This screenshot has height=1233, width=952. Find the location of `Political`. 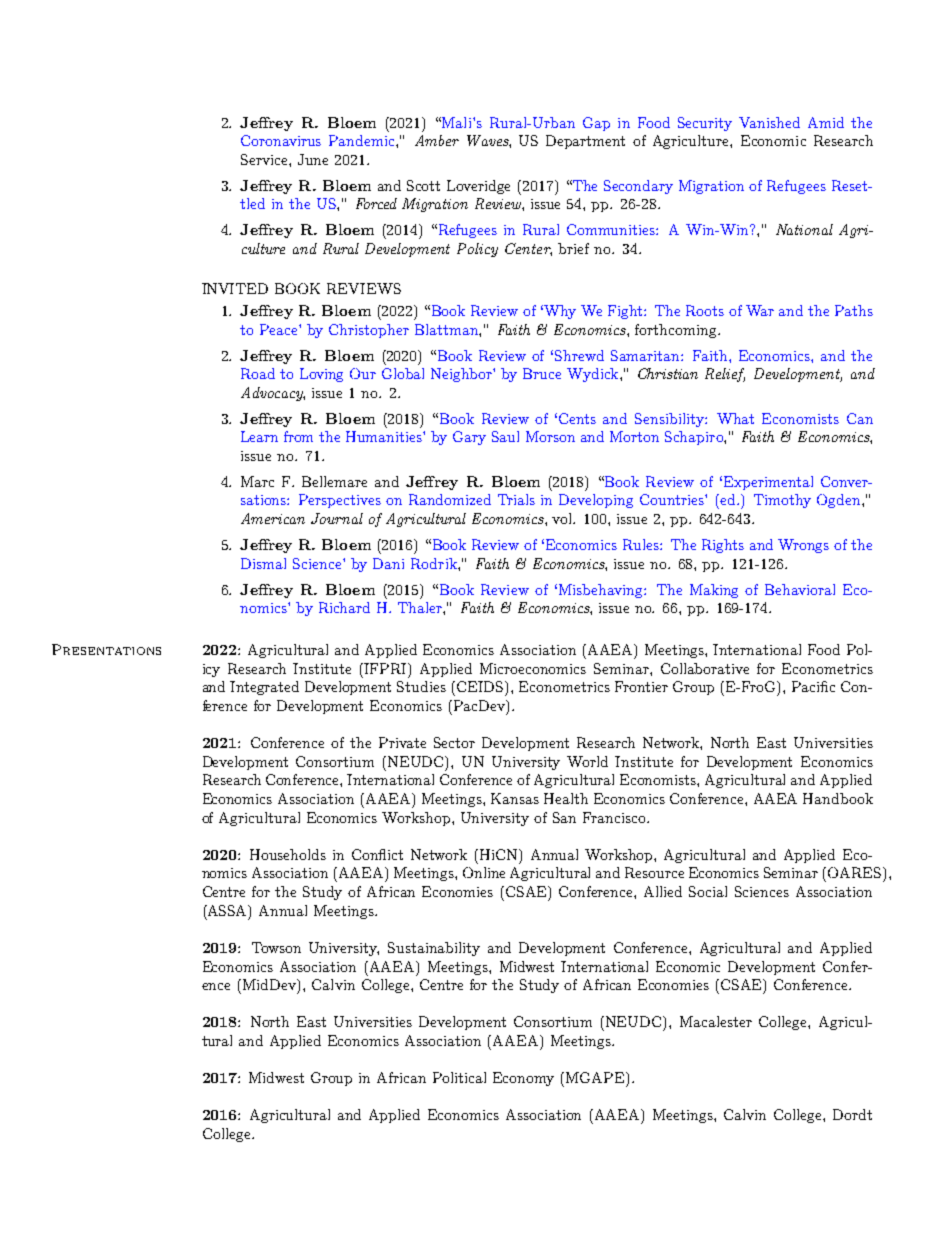

Political is located at coordinates (459, 1077).
